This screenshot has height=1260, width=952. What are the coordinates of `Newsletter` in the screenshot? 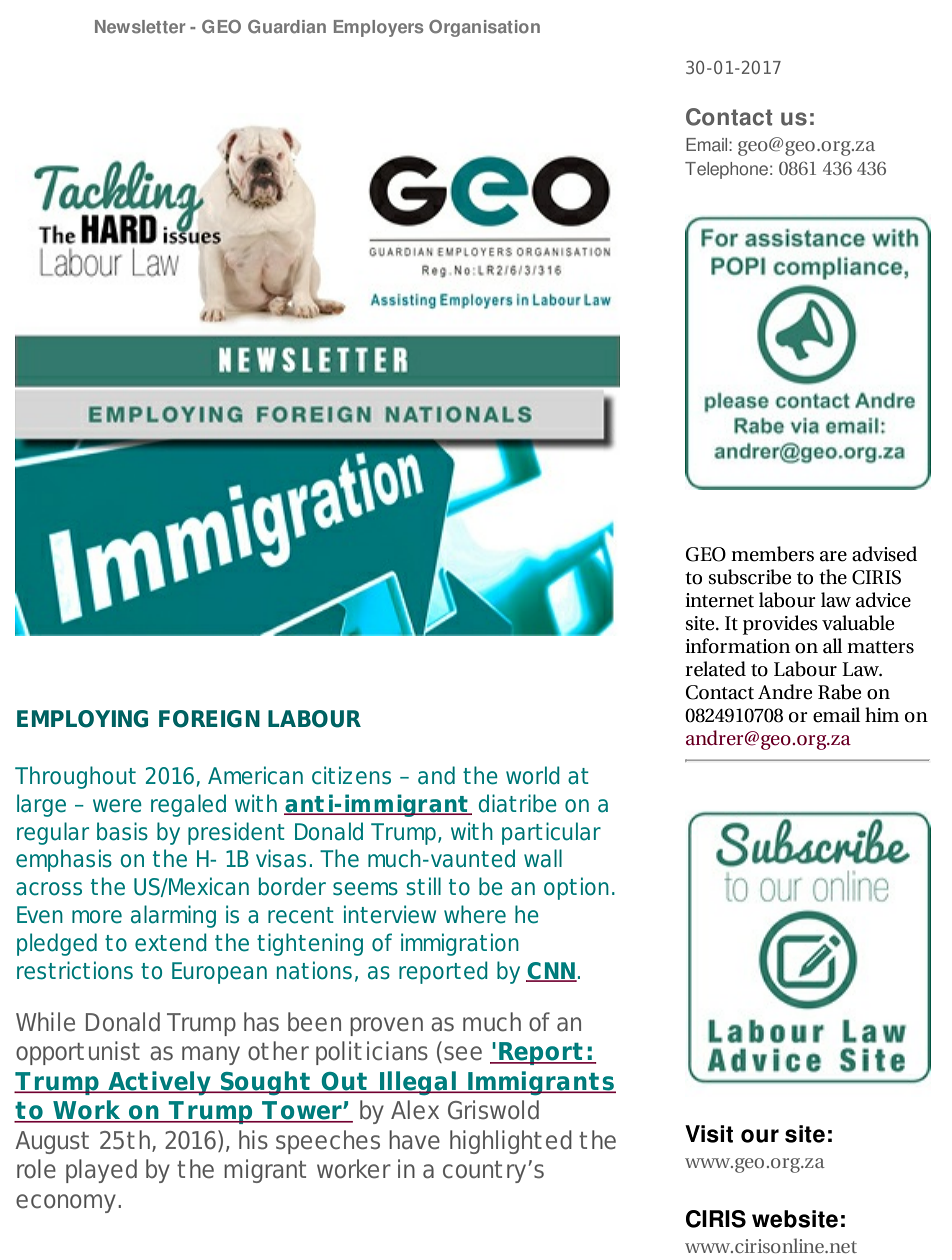 It's located at (140, 27).
